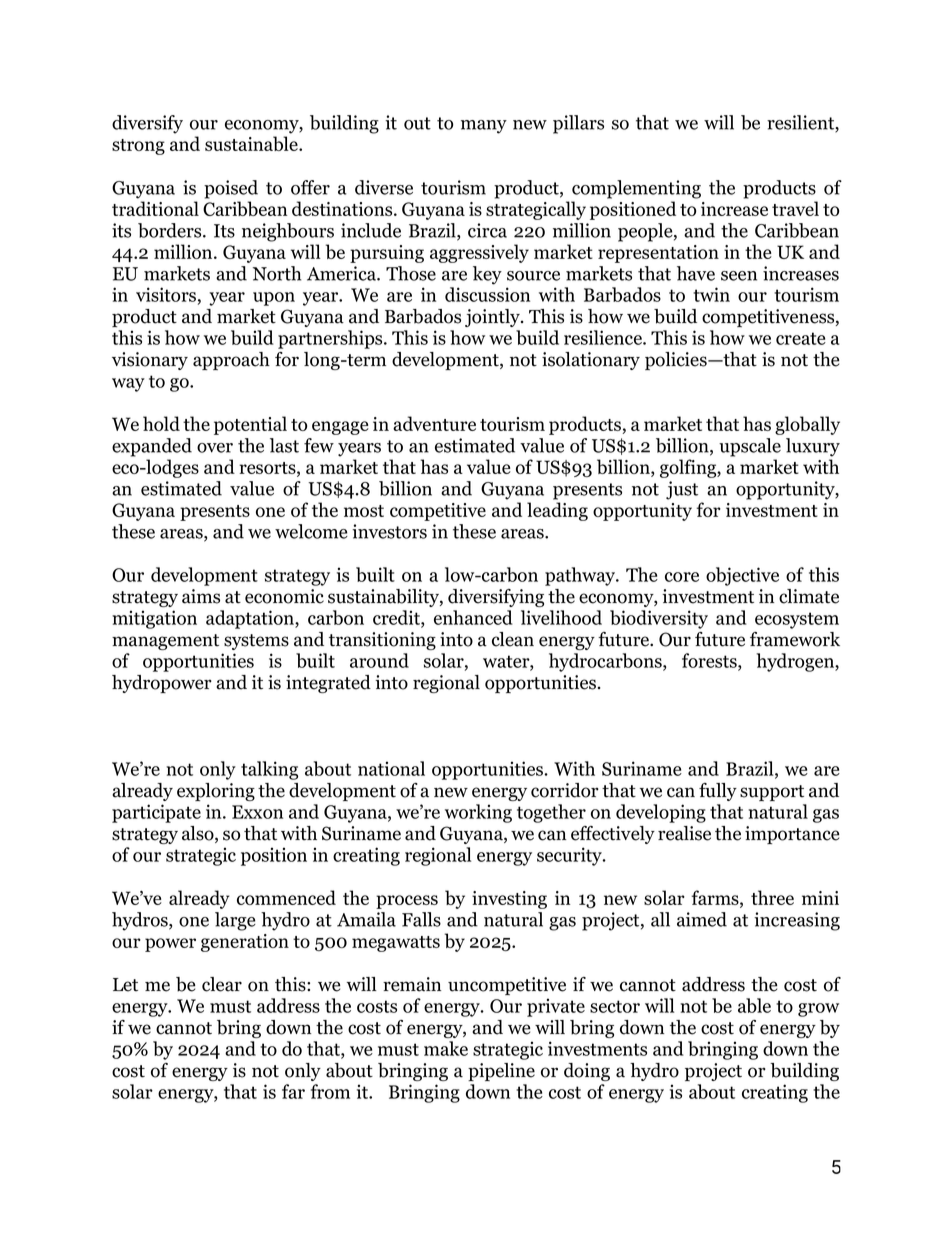 This screenshot has width=952, height=1233. Describe the element at coordinates (795, 208) in the screenshot. I see `travel` at that location.
